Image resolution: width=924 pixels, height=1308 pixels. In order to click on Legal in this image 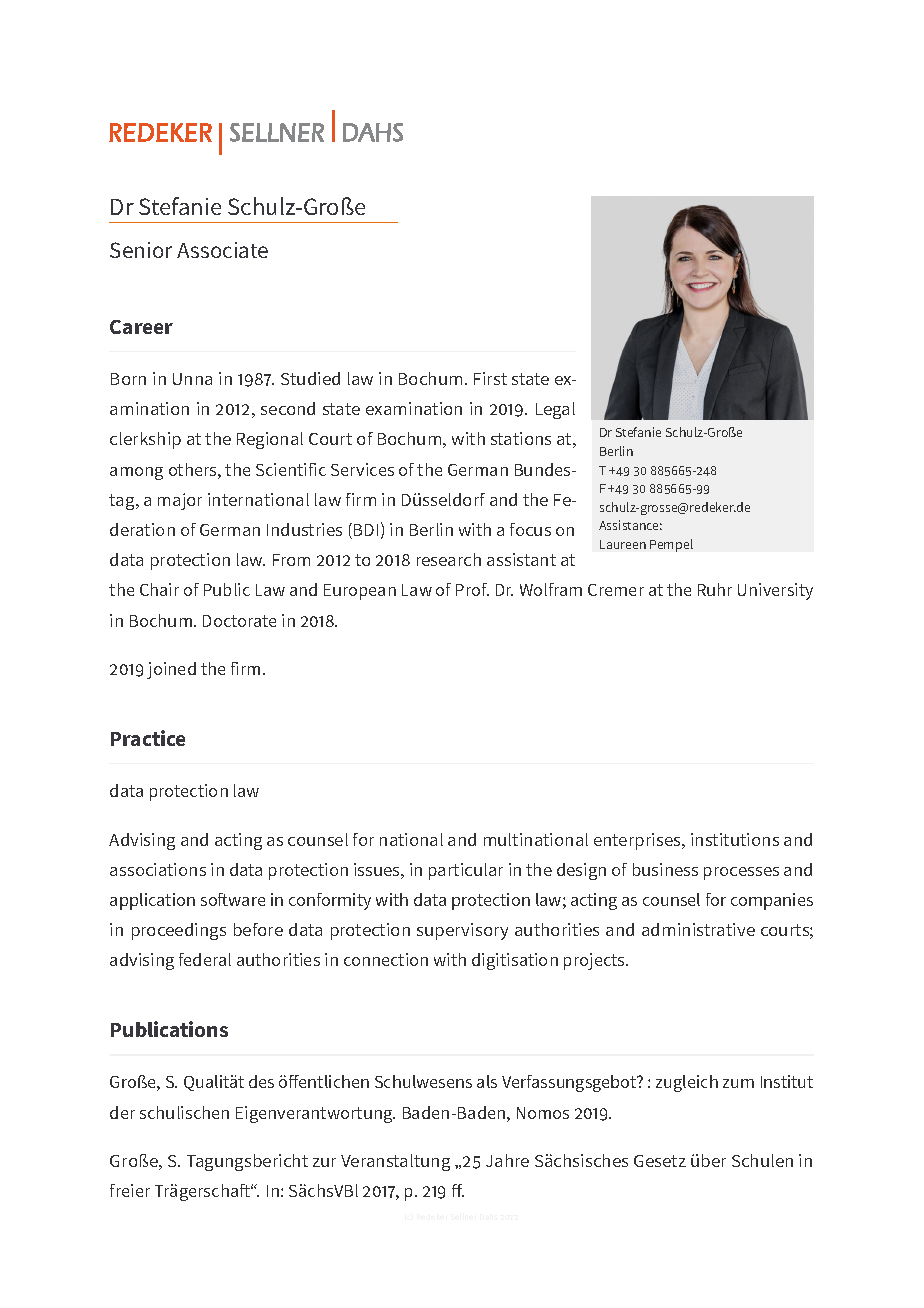, I will do `click(555, 410)`.
